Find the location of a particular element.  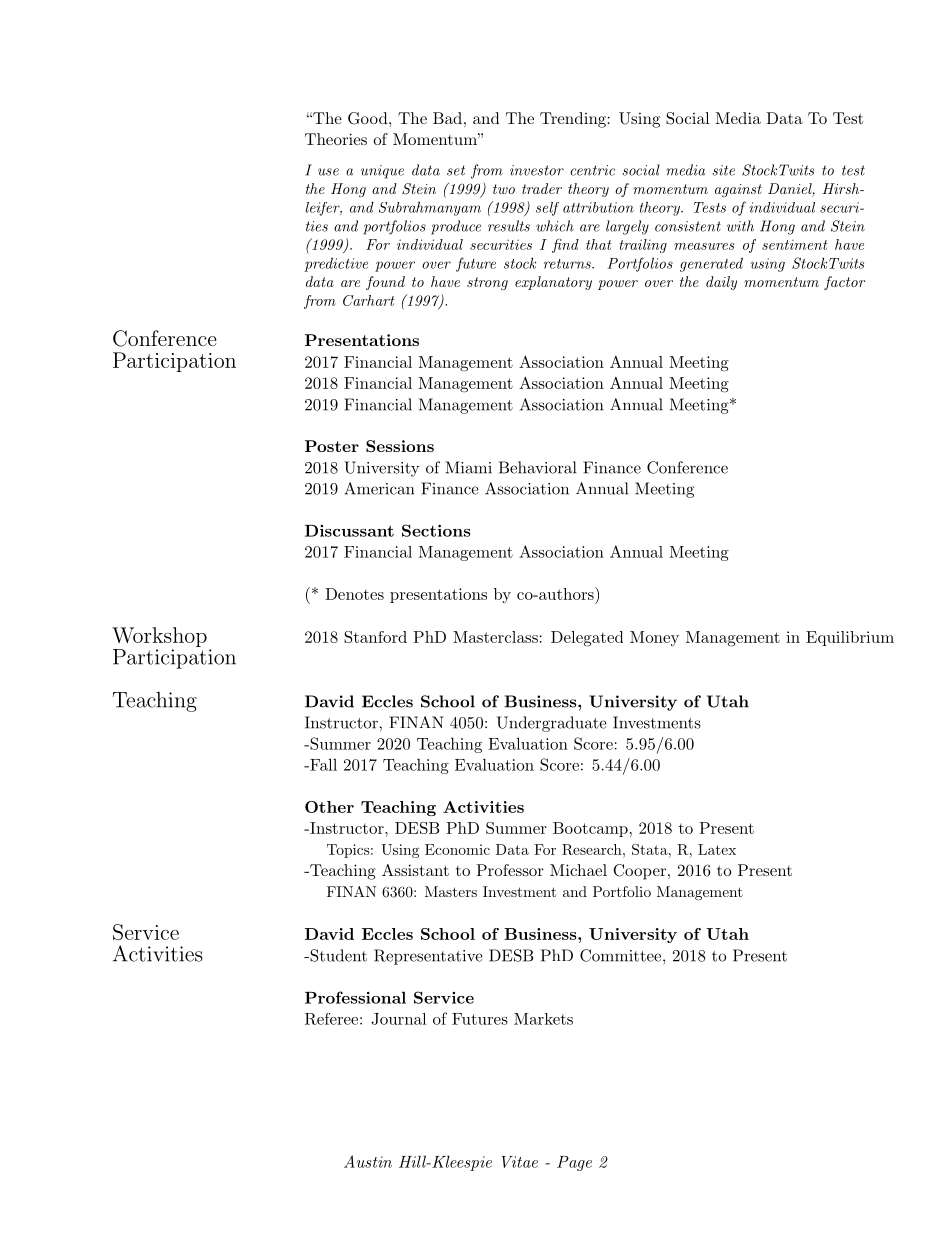

Workshop is located at coordinates (159, 637).
